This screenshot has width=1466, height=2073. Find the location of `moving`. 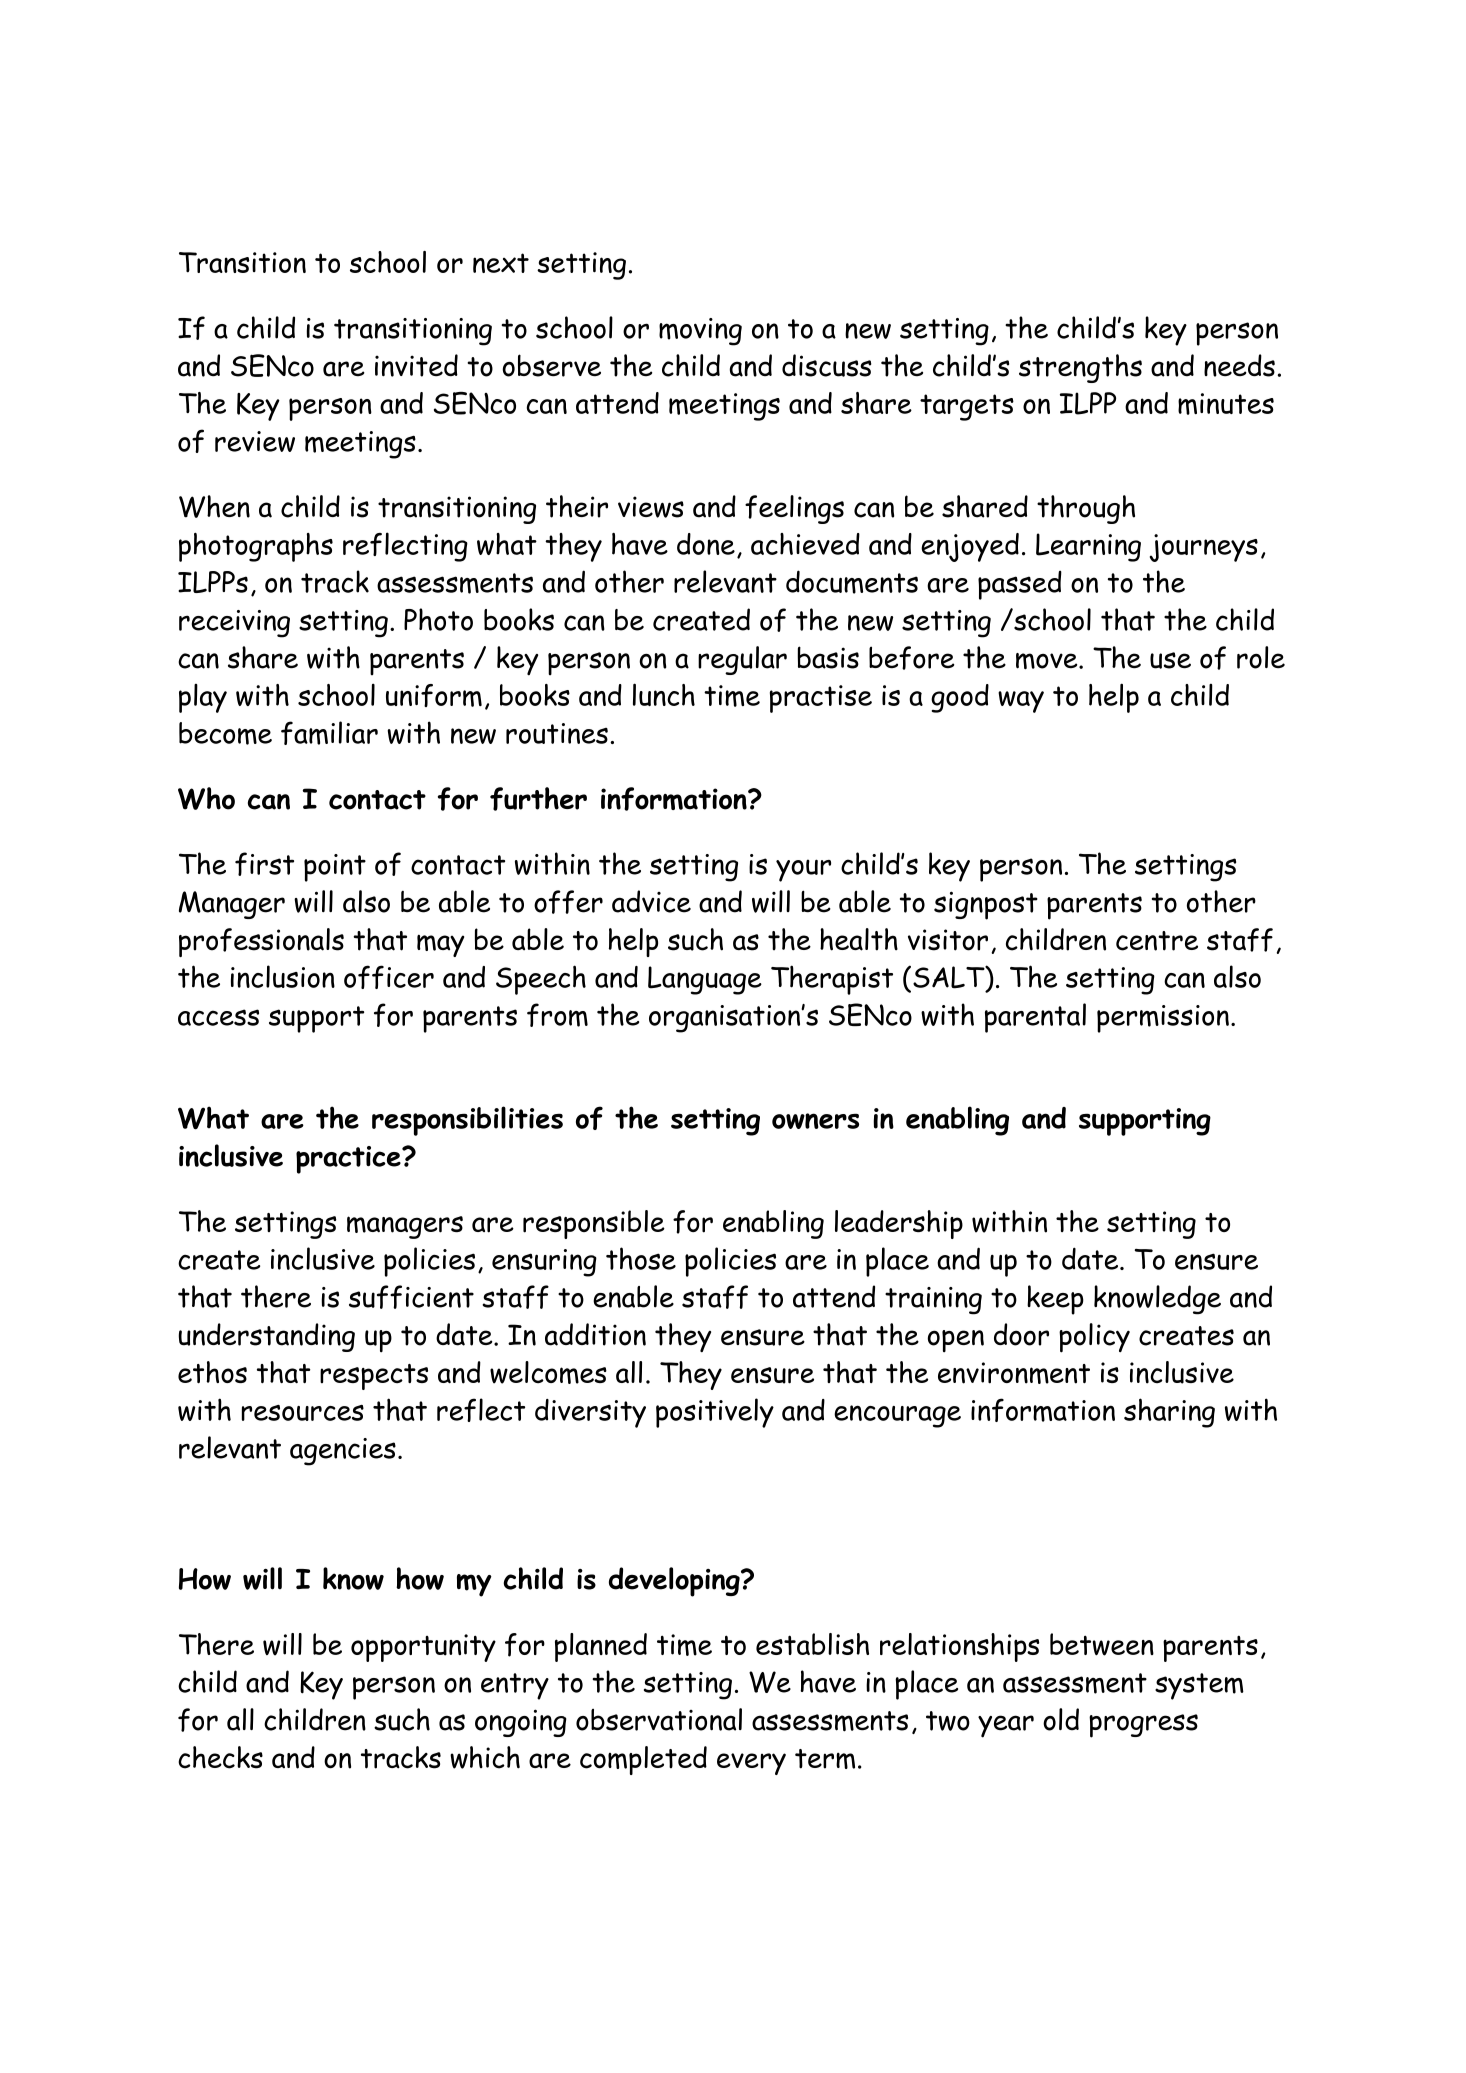

moving is located at coordinates (700, 332).
